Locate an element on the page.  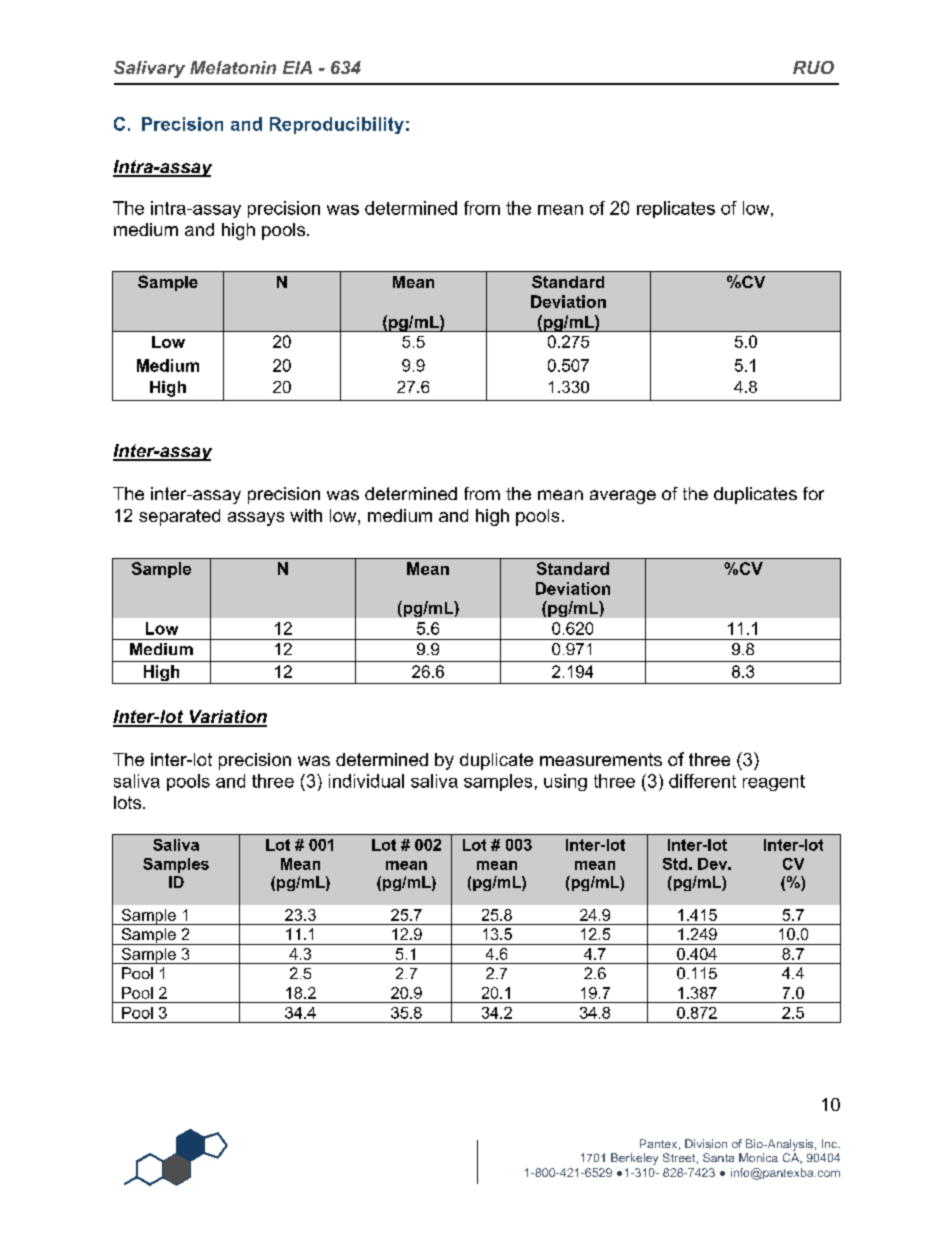
Division is located at coordinates (706, 1143).
